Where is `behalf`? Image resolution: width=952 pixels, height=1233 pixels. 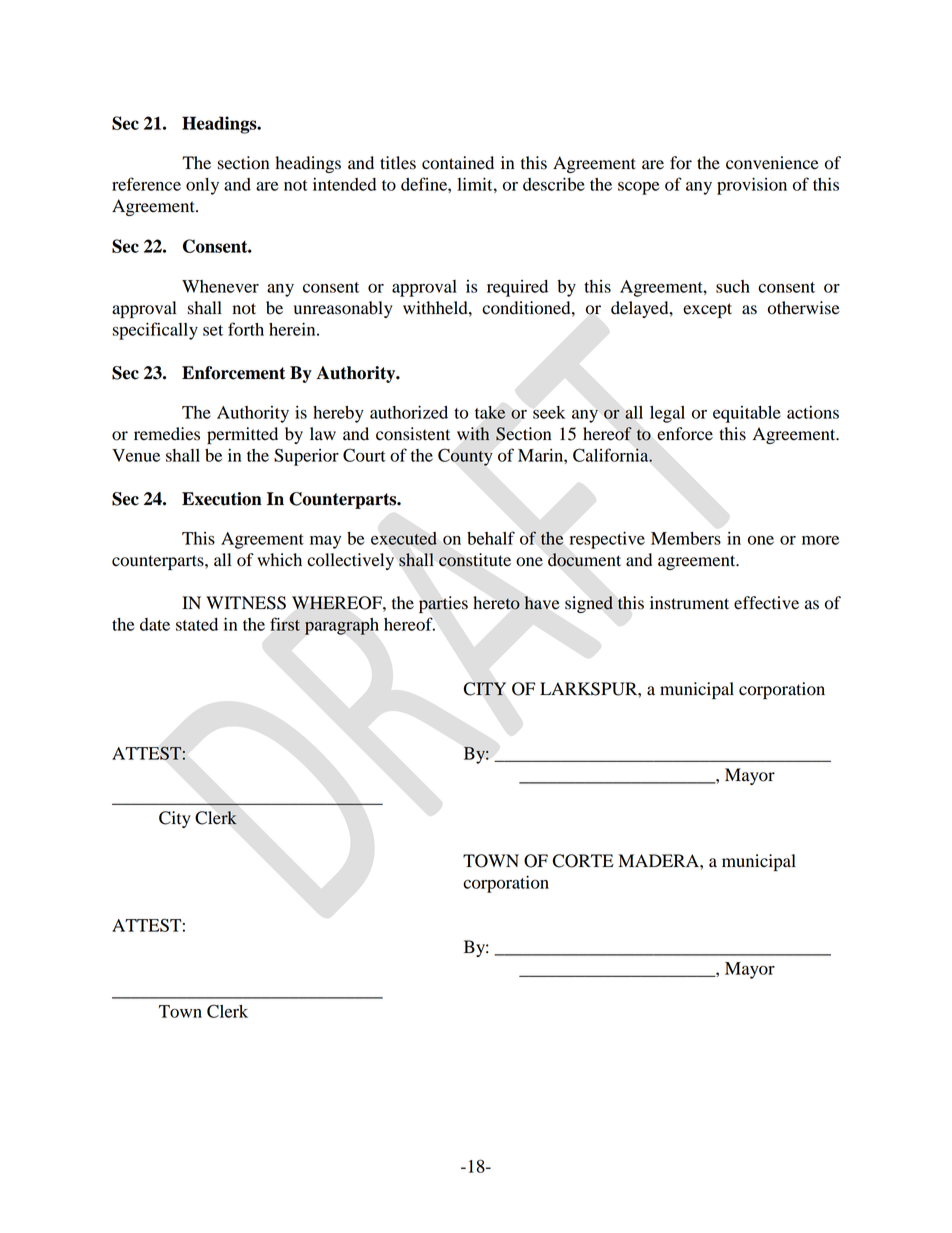 behalf is located at coordinates (491, 538).
